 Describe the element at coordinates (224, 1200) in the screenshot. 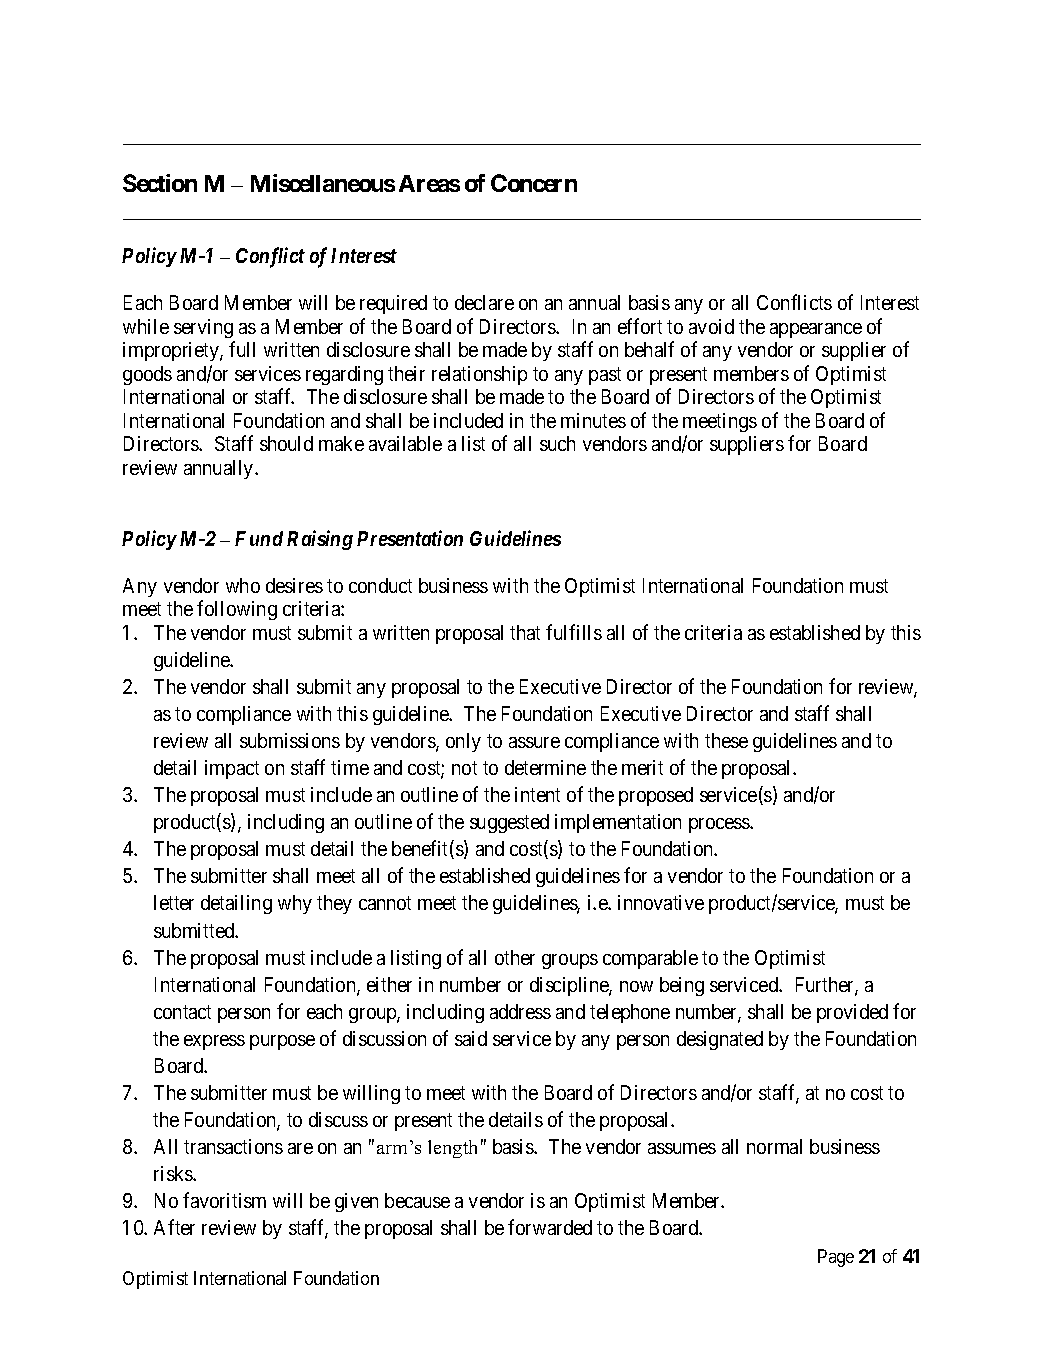

I see `favoritism` at that location.
